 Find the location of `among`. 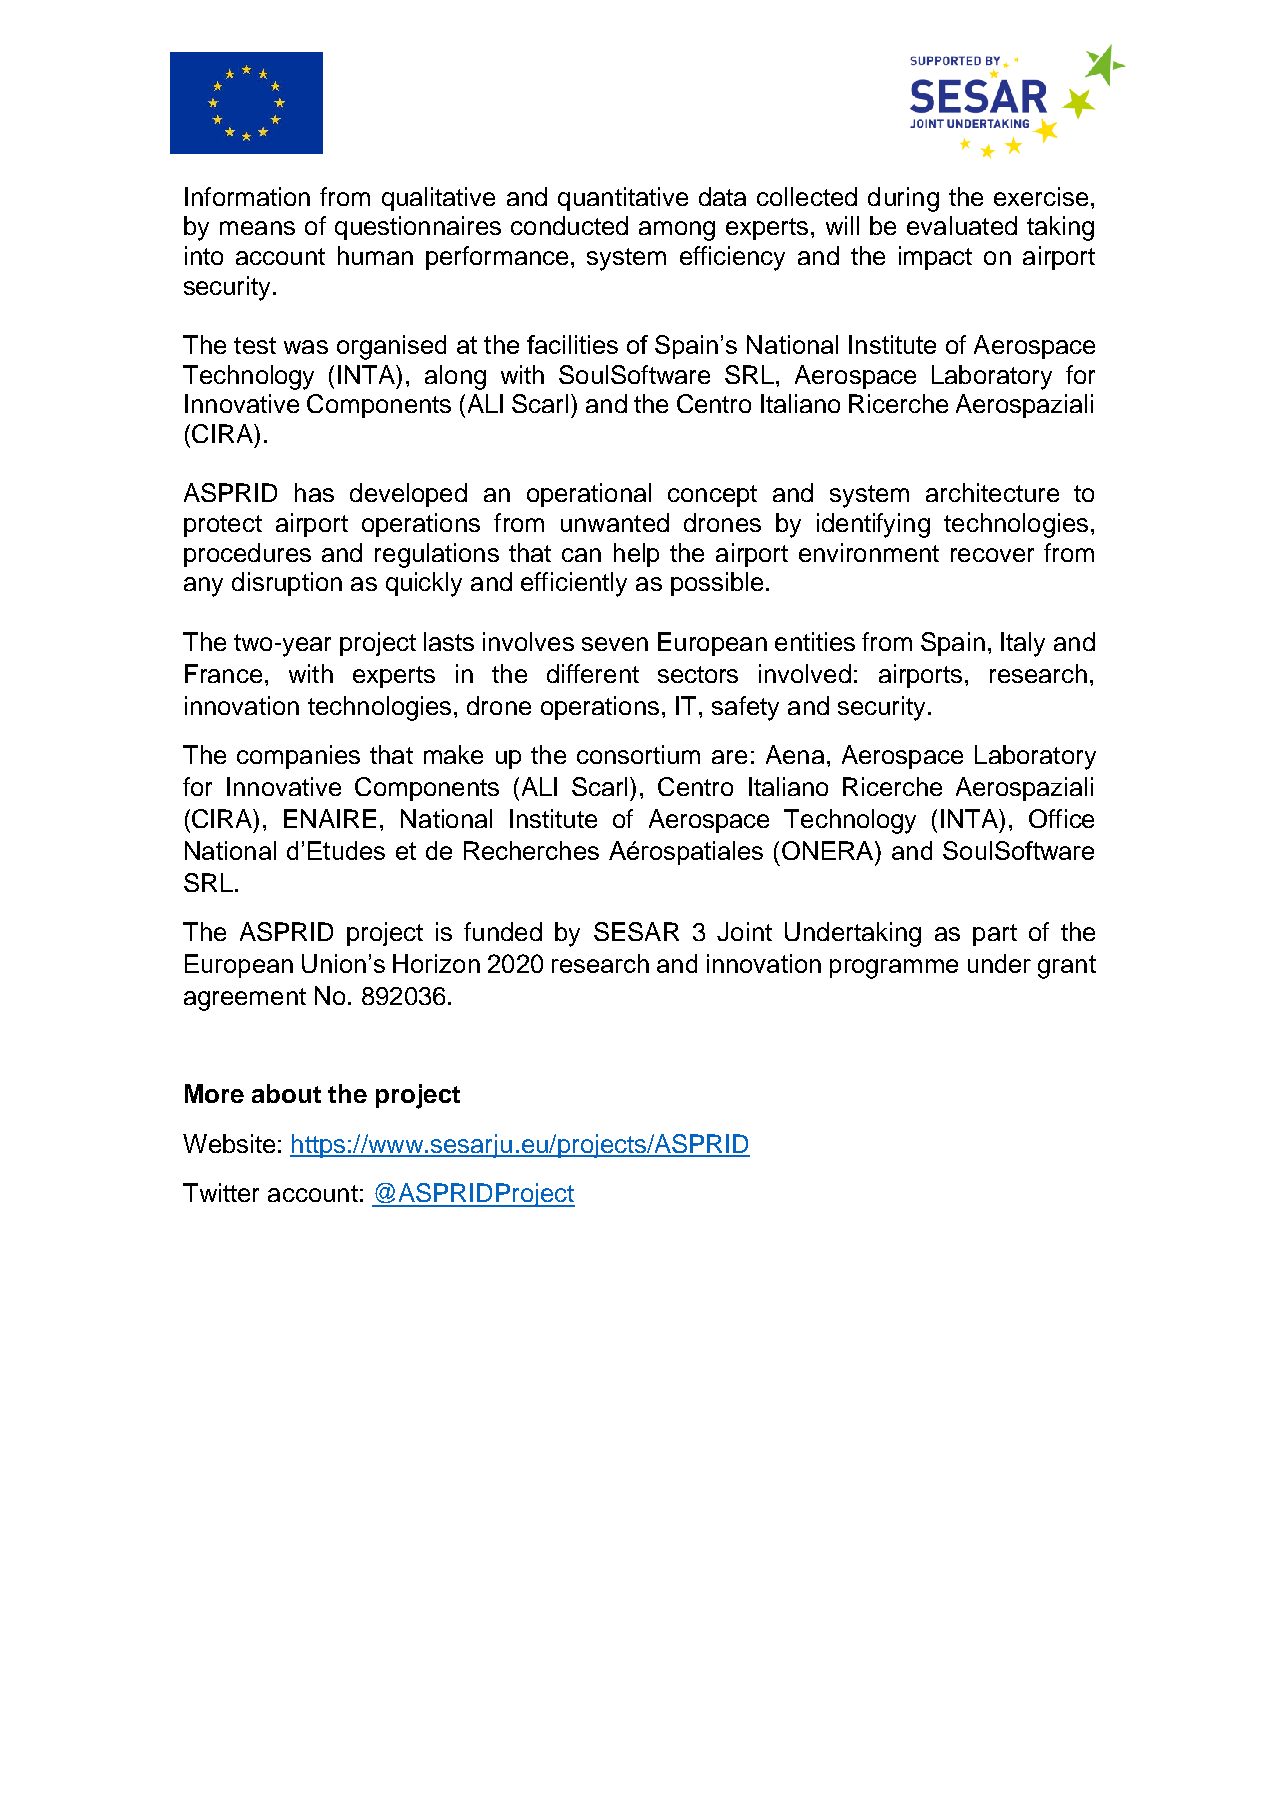

among is located at coordinates (677, 231).
